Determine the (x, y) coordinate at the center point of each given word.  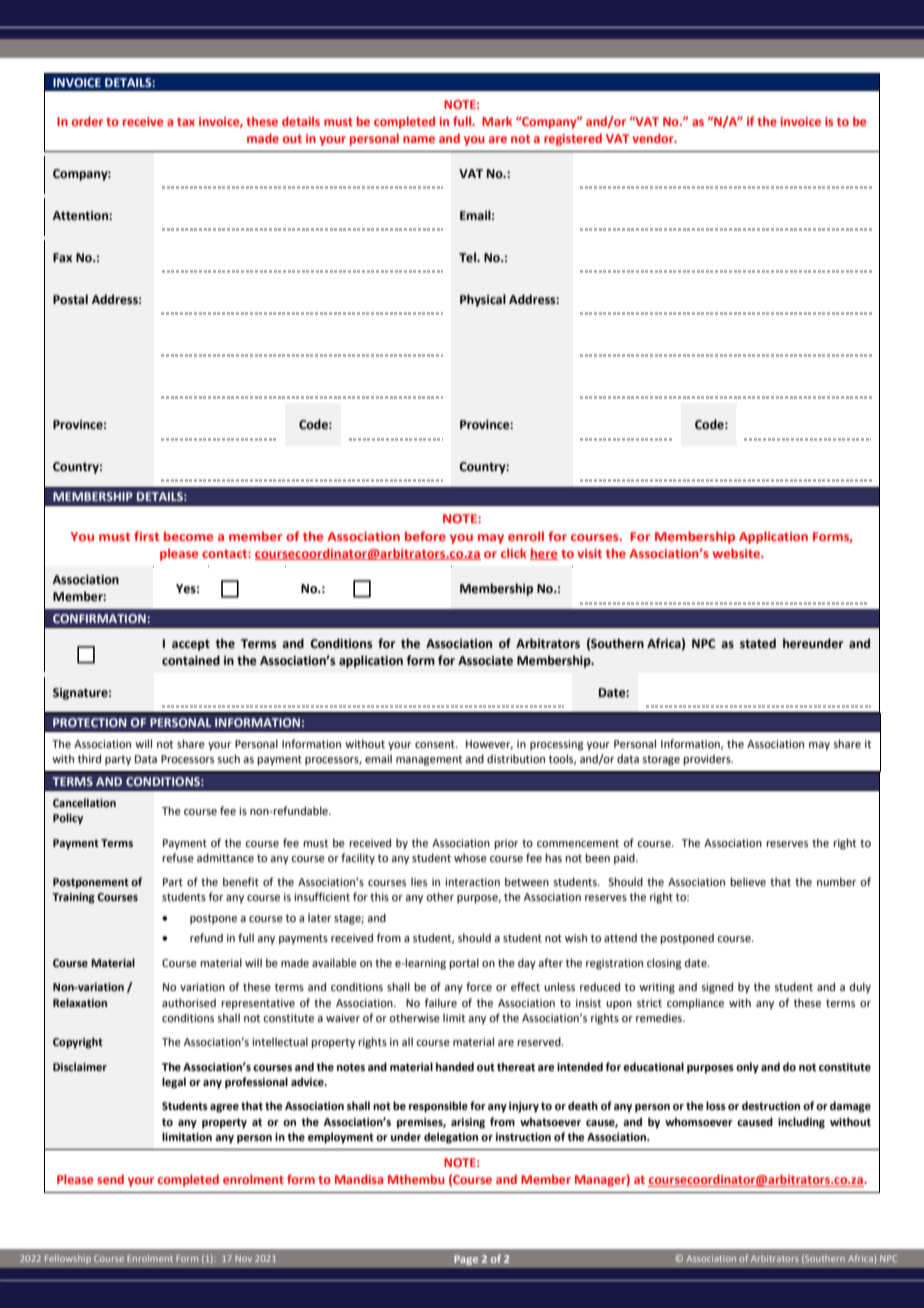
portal (464, 964)
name (419, 139)
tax (186, 122)
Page (466, 1260)
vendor (654, 138)
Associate (485, 661)
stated (758, 643)
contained (191, 660)
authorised (189, 1002)
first (146, 536)
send (110, 1179)
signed (717, 988)
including (801, 1123)
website (737, 553)
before (425, 536)
